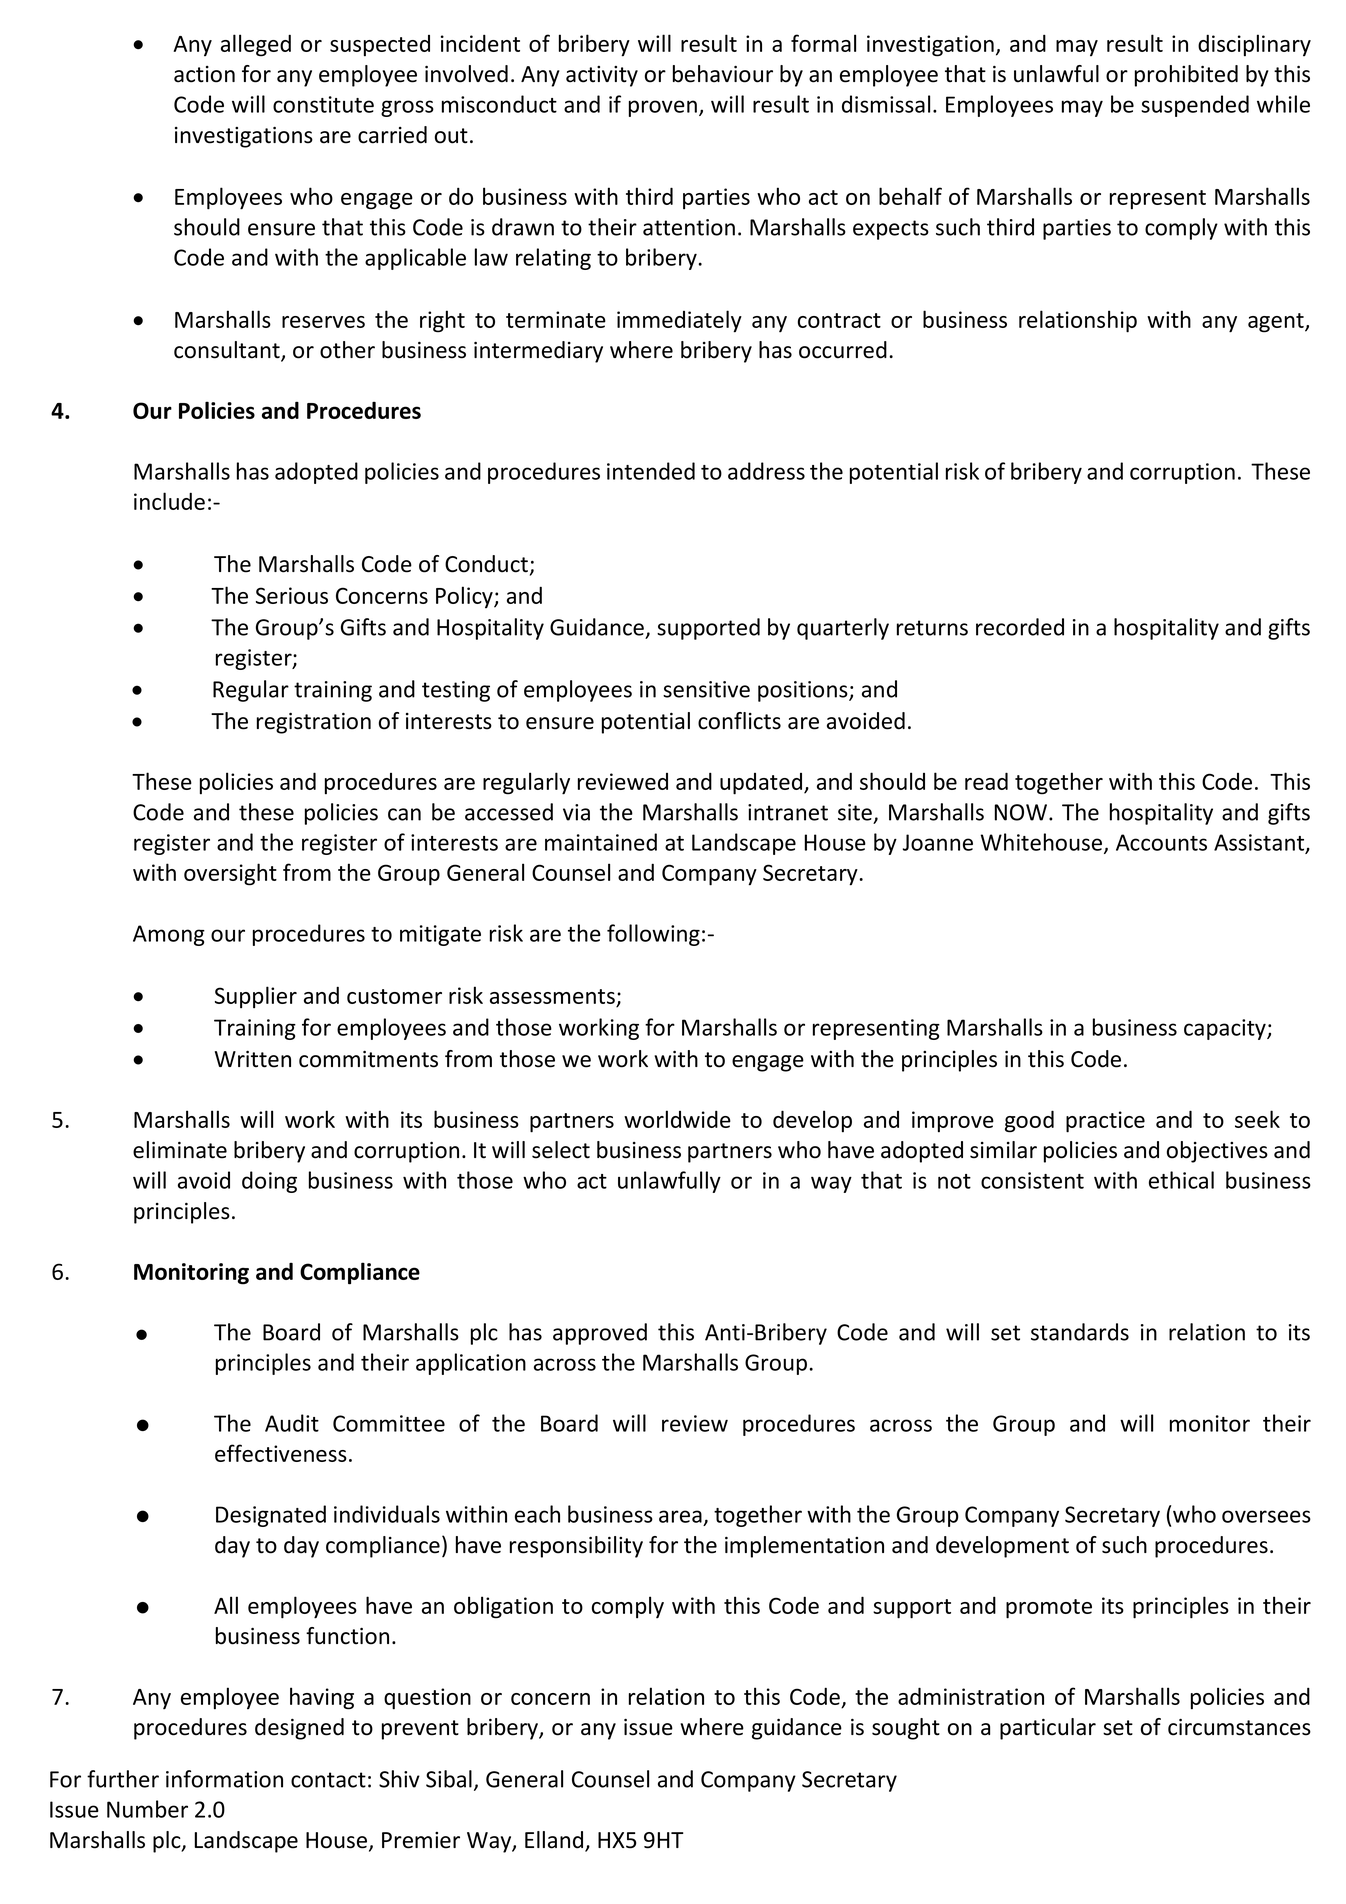 The width and height of the image is (1346, 1904). Describe the element at coordinates (224, 1779) in the image. I see `information` at that location.
